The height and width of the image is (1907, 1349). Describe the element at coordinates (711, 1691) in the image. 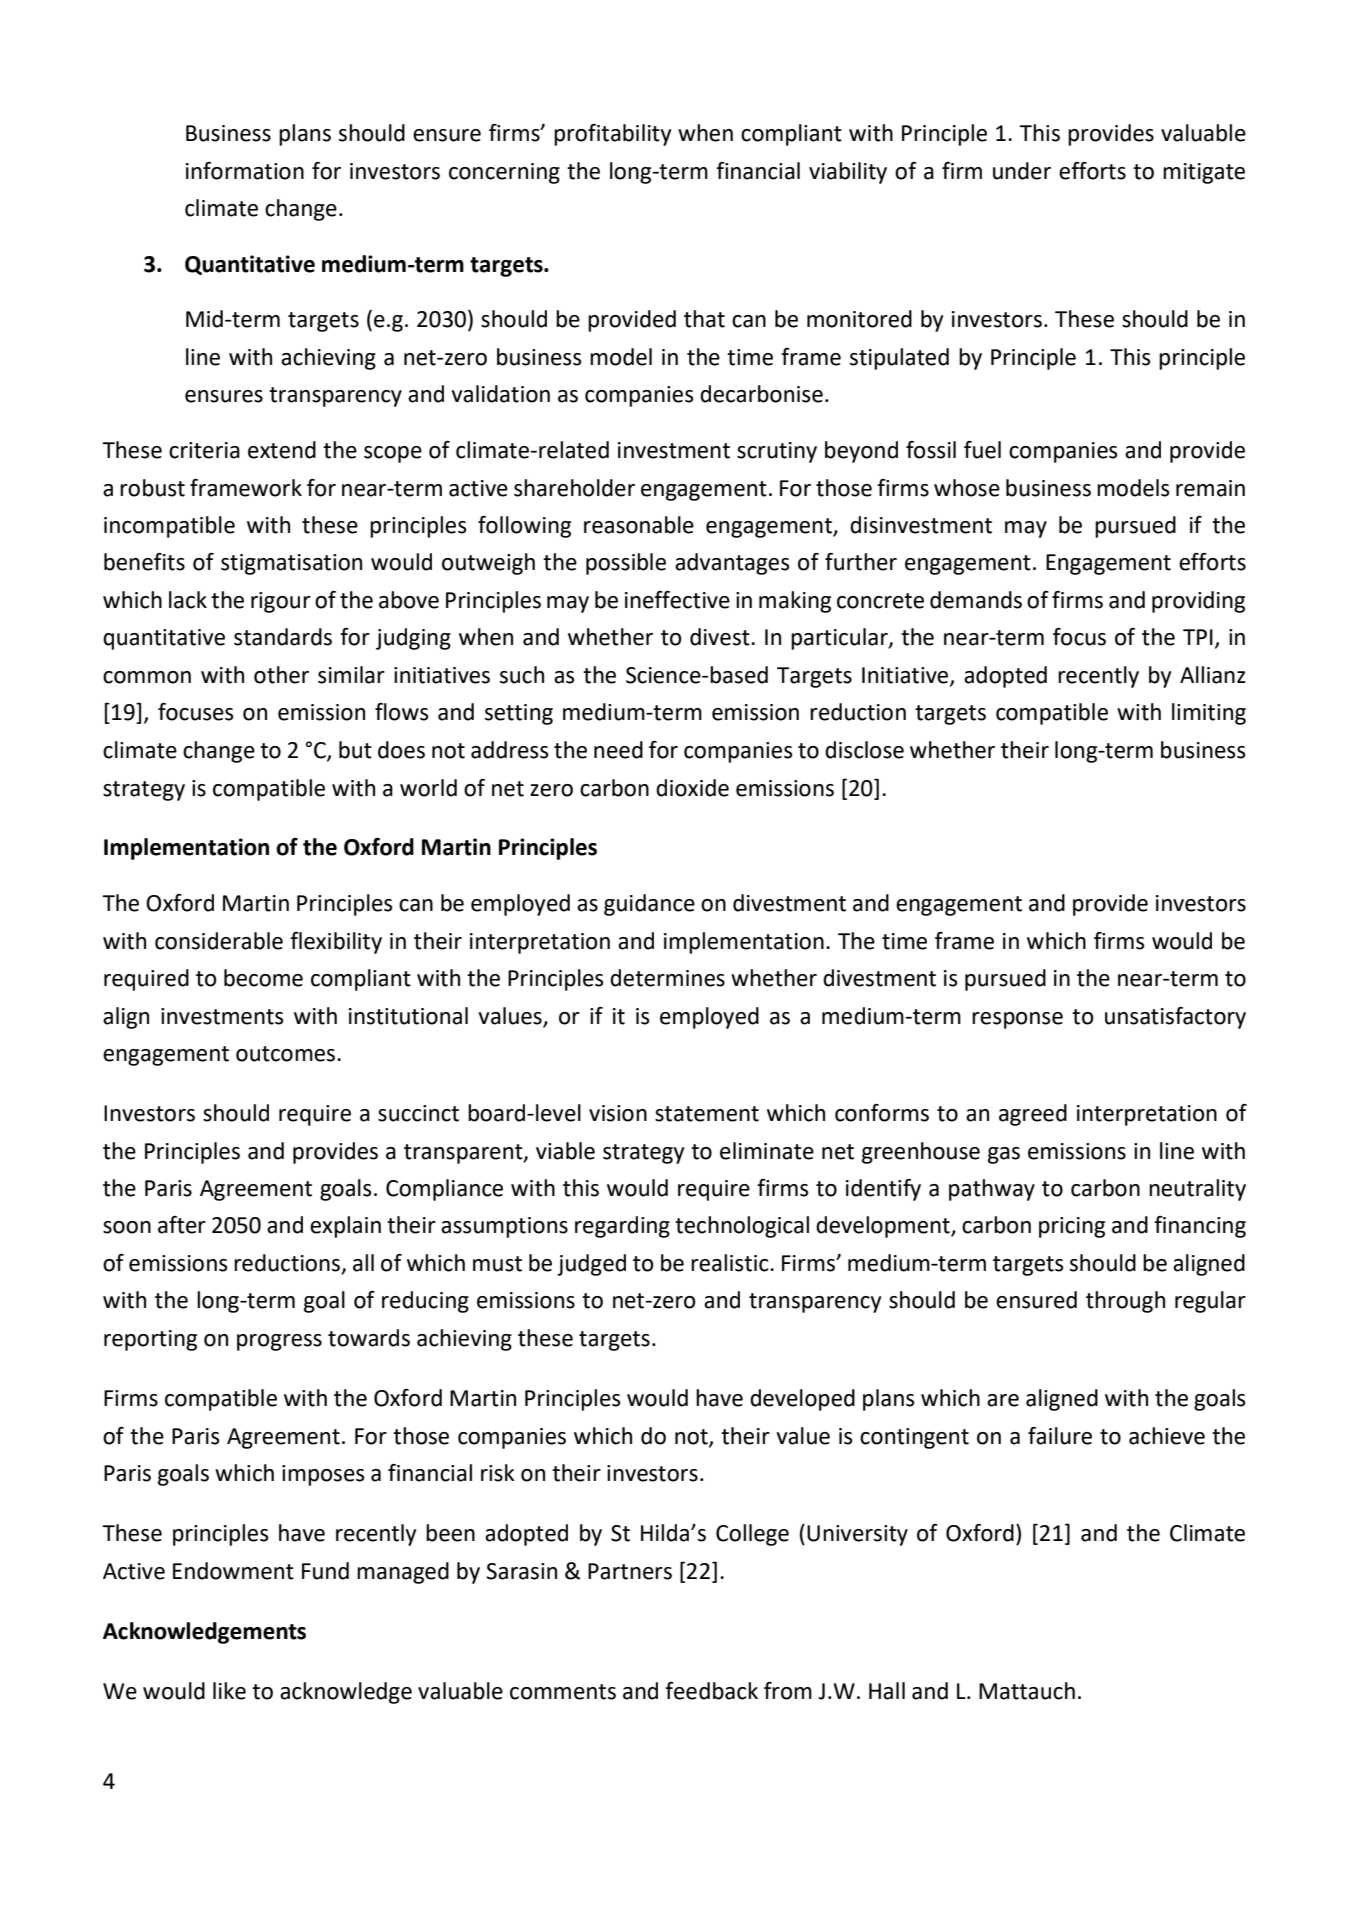

I see `feedback` at that location.
